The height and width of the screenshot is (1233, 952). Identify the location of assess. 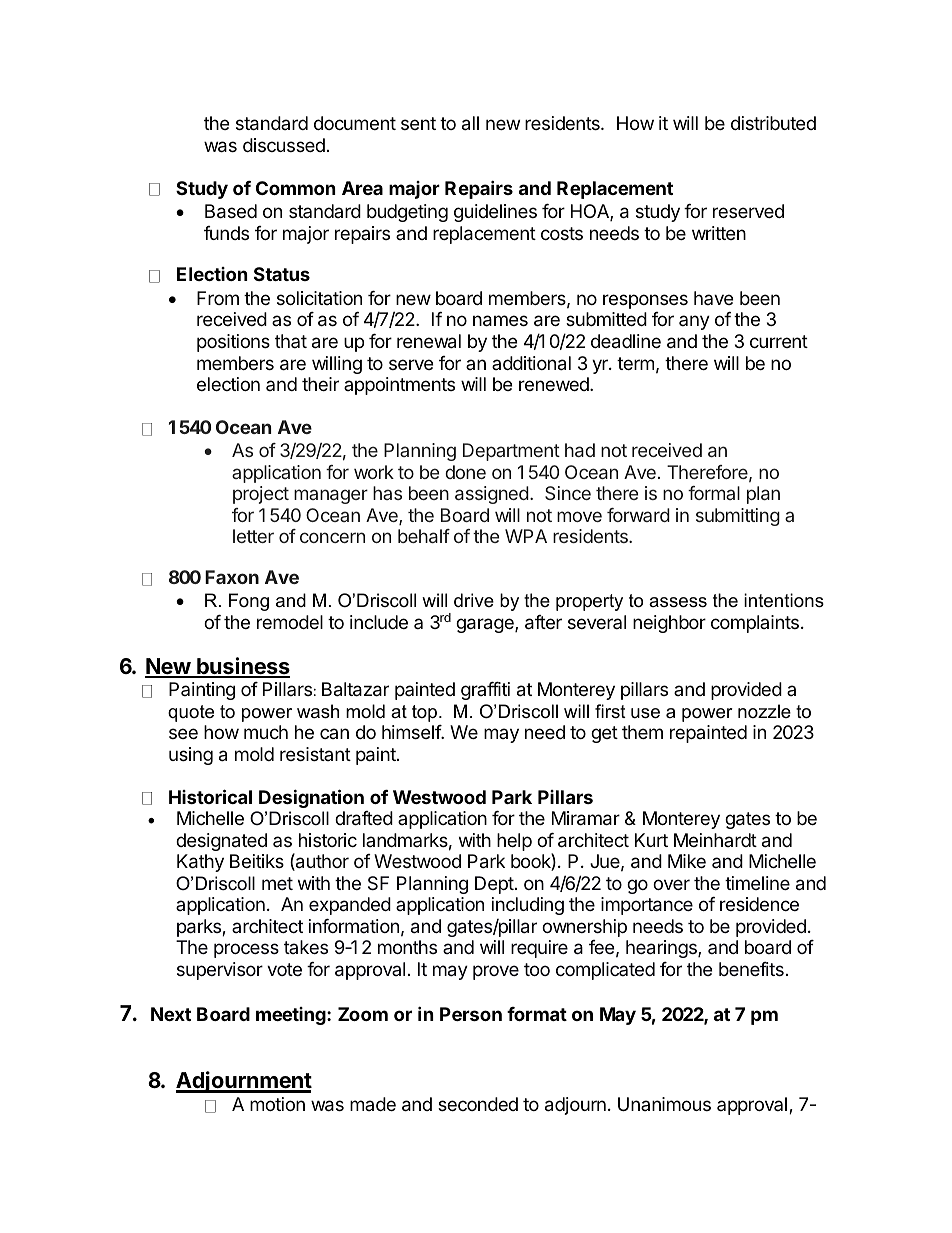
(678, 602).
